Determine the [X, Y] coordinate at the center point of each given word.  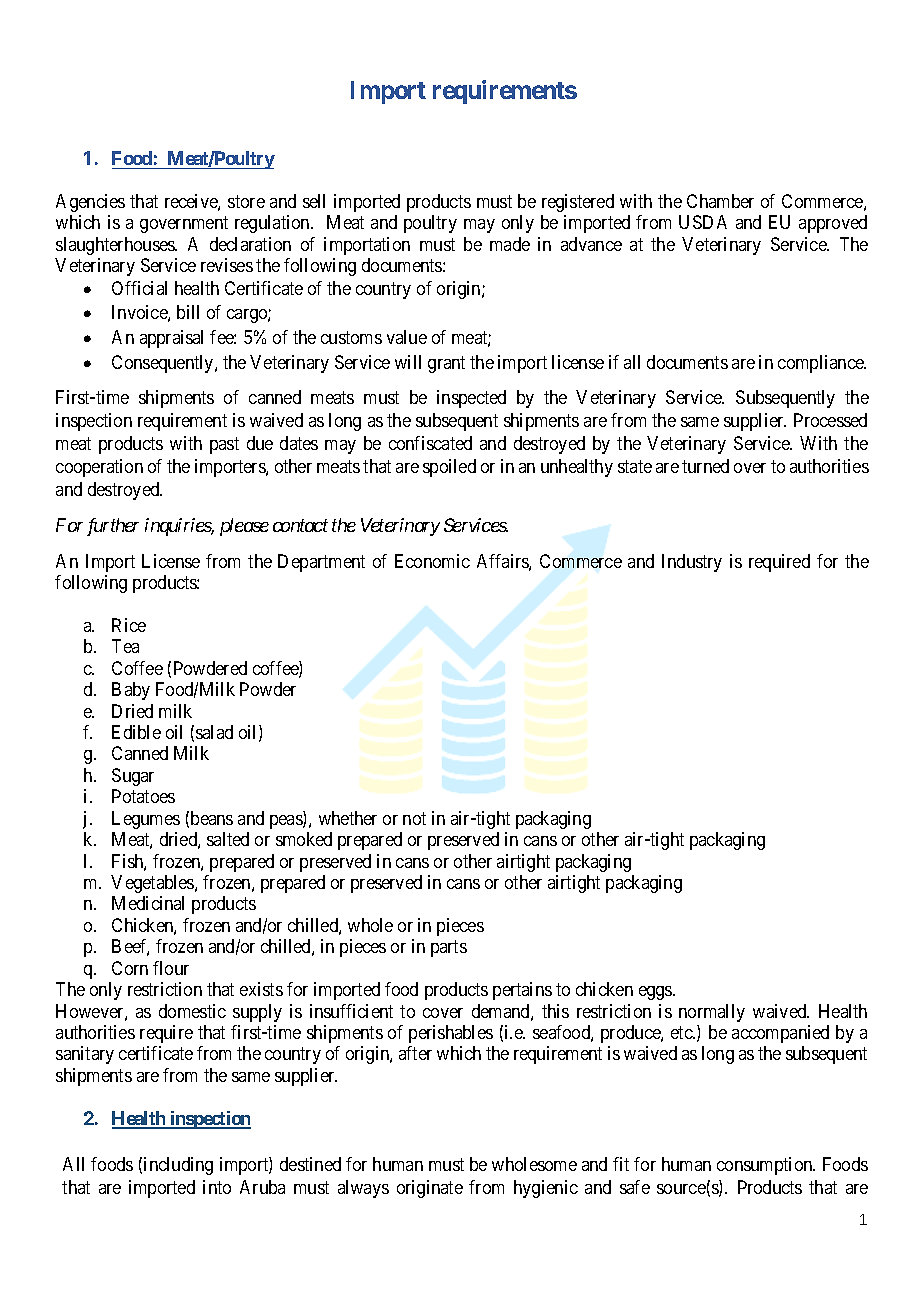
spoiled [449, 468]
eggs [656, 993]
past [224, 445]
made [510, 244]
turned [705, 466]
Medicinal [148, 903]
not [414, 818]
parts [449, 949]
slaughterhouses [116, 246]
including [178, 1166]
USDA [703, 222]
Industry [692, 563]
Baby [131, 691]
